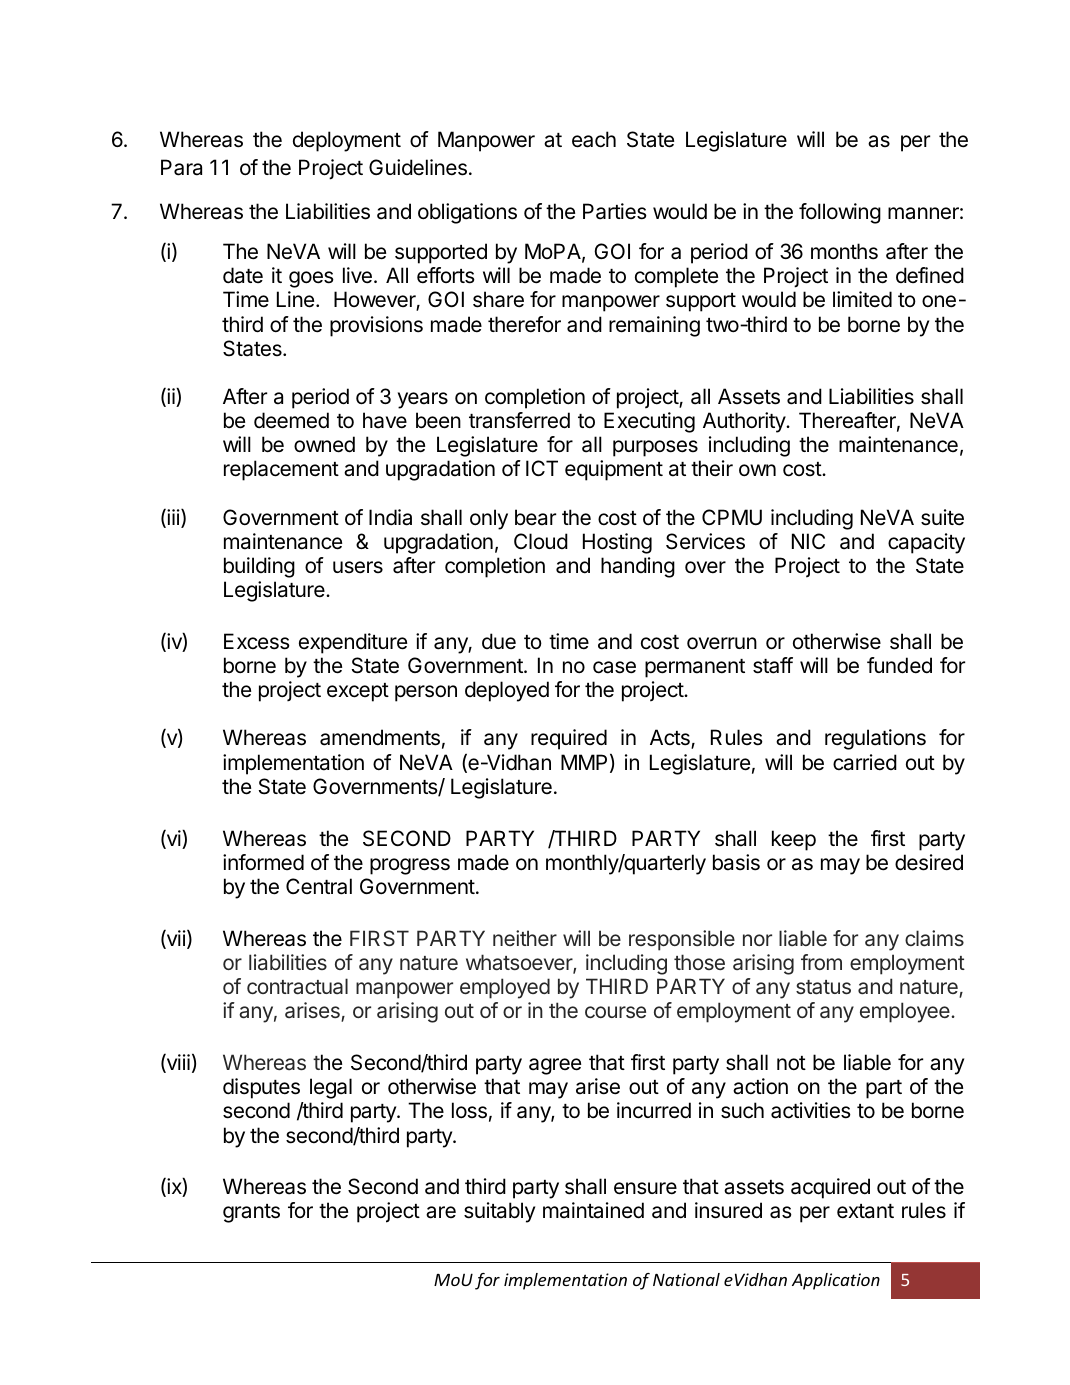  I want to click on grants, so click(251, 1213).
